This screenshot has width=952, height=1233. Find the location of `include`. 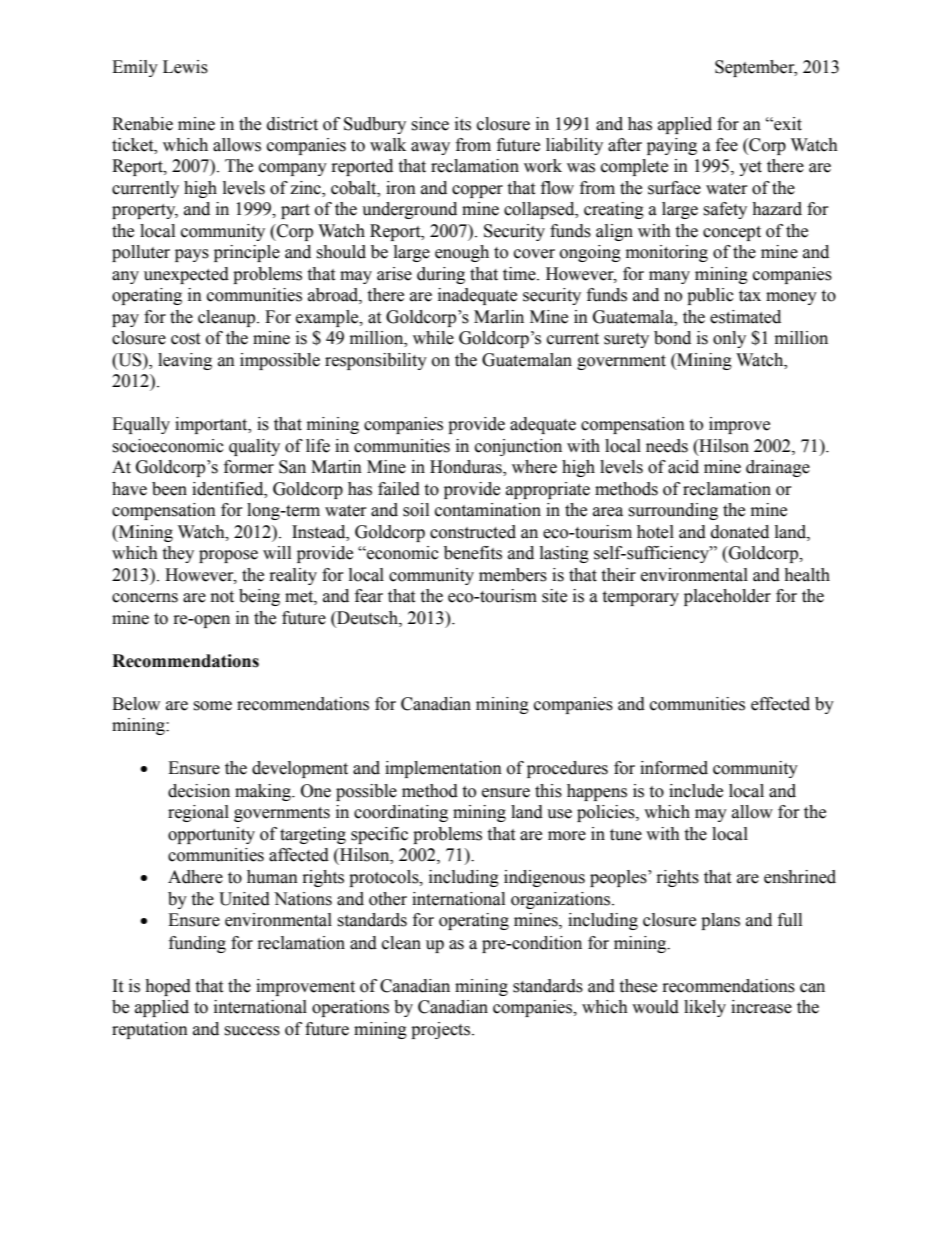

include is located at coordinates (696, 791).
